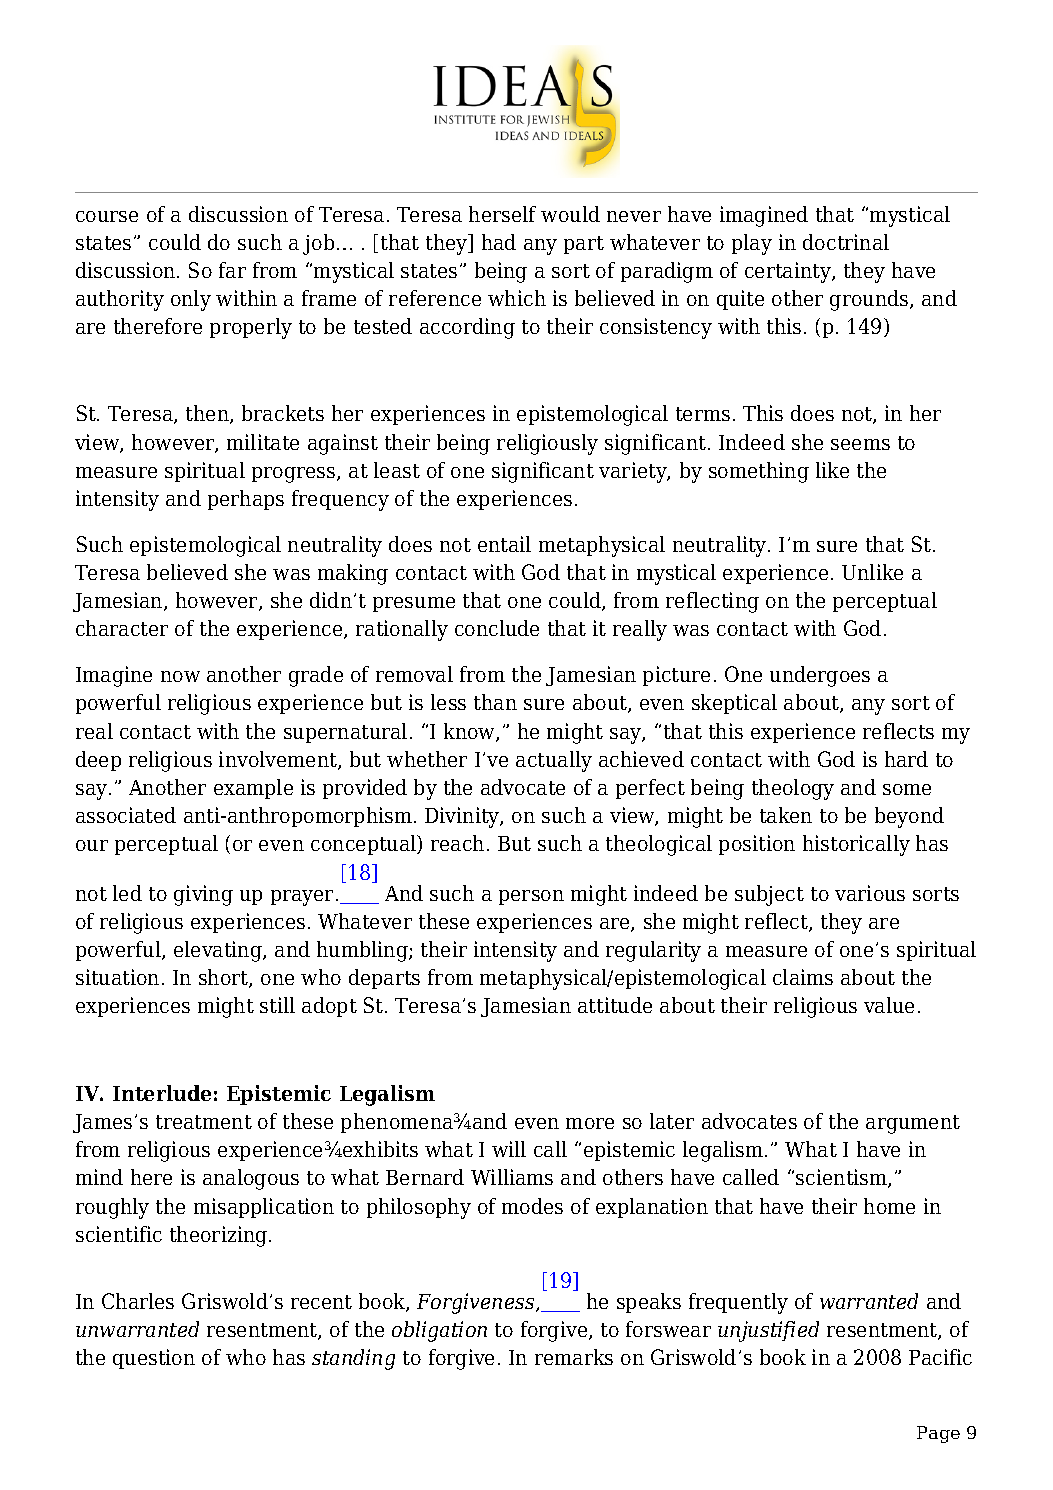 The height and width of the screenshot is (1490, 1053). I want to click on question, so click(154, 1359).
